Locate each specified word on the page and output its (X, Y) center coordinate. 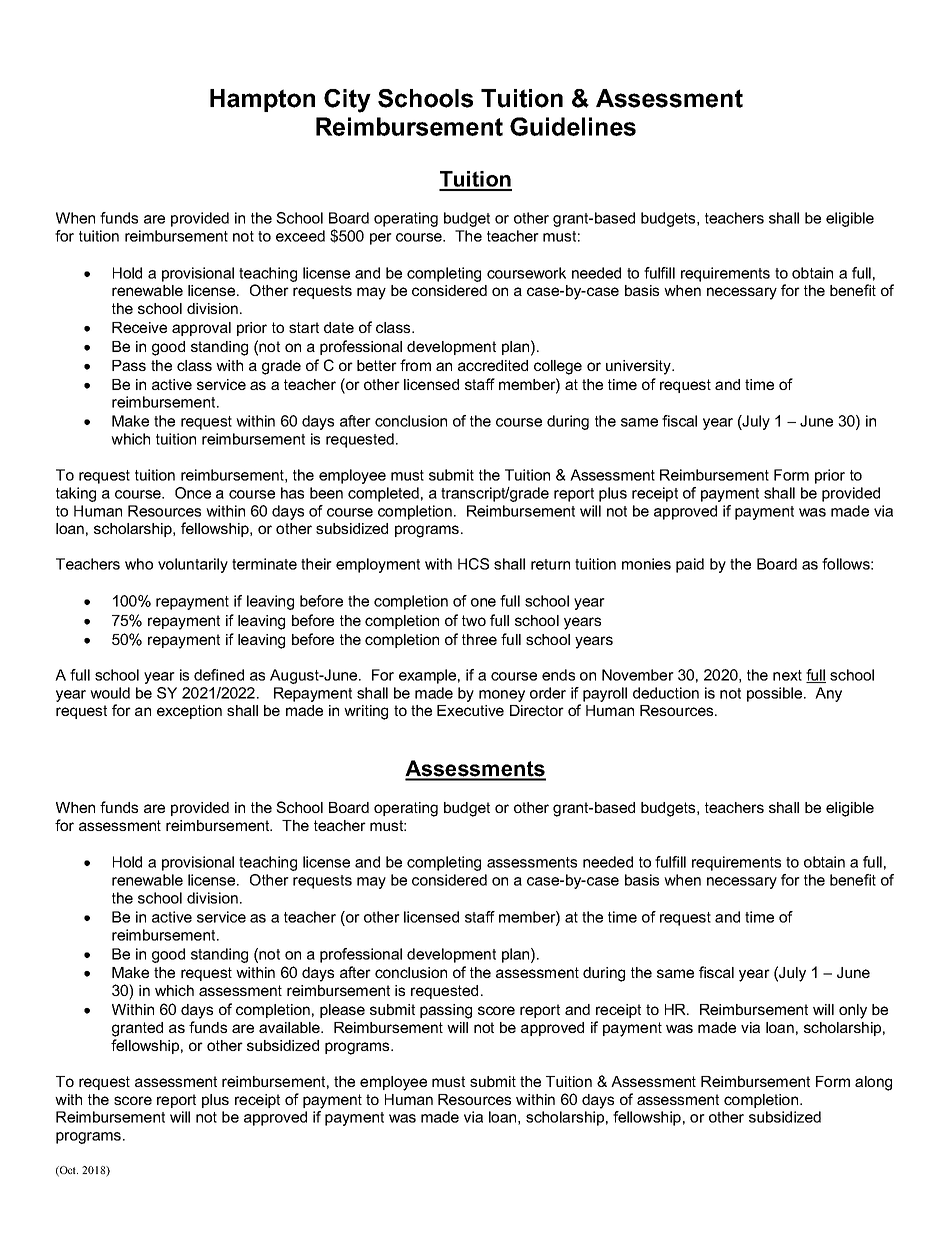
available (290, 1027)
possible (776, 694)
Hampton (262, 100)
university (639, 367)
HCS (473, 564)
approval (201, 329)
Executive (470, 710)
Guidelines (573, 126)
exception (189, 712)
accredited (493, 365)
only (853, 1011)
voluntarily (193, 565)
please (342, 1011)
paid (690, 565)
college (558, 367)
